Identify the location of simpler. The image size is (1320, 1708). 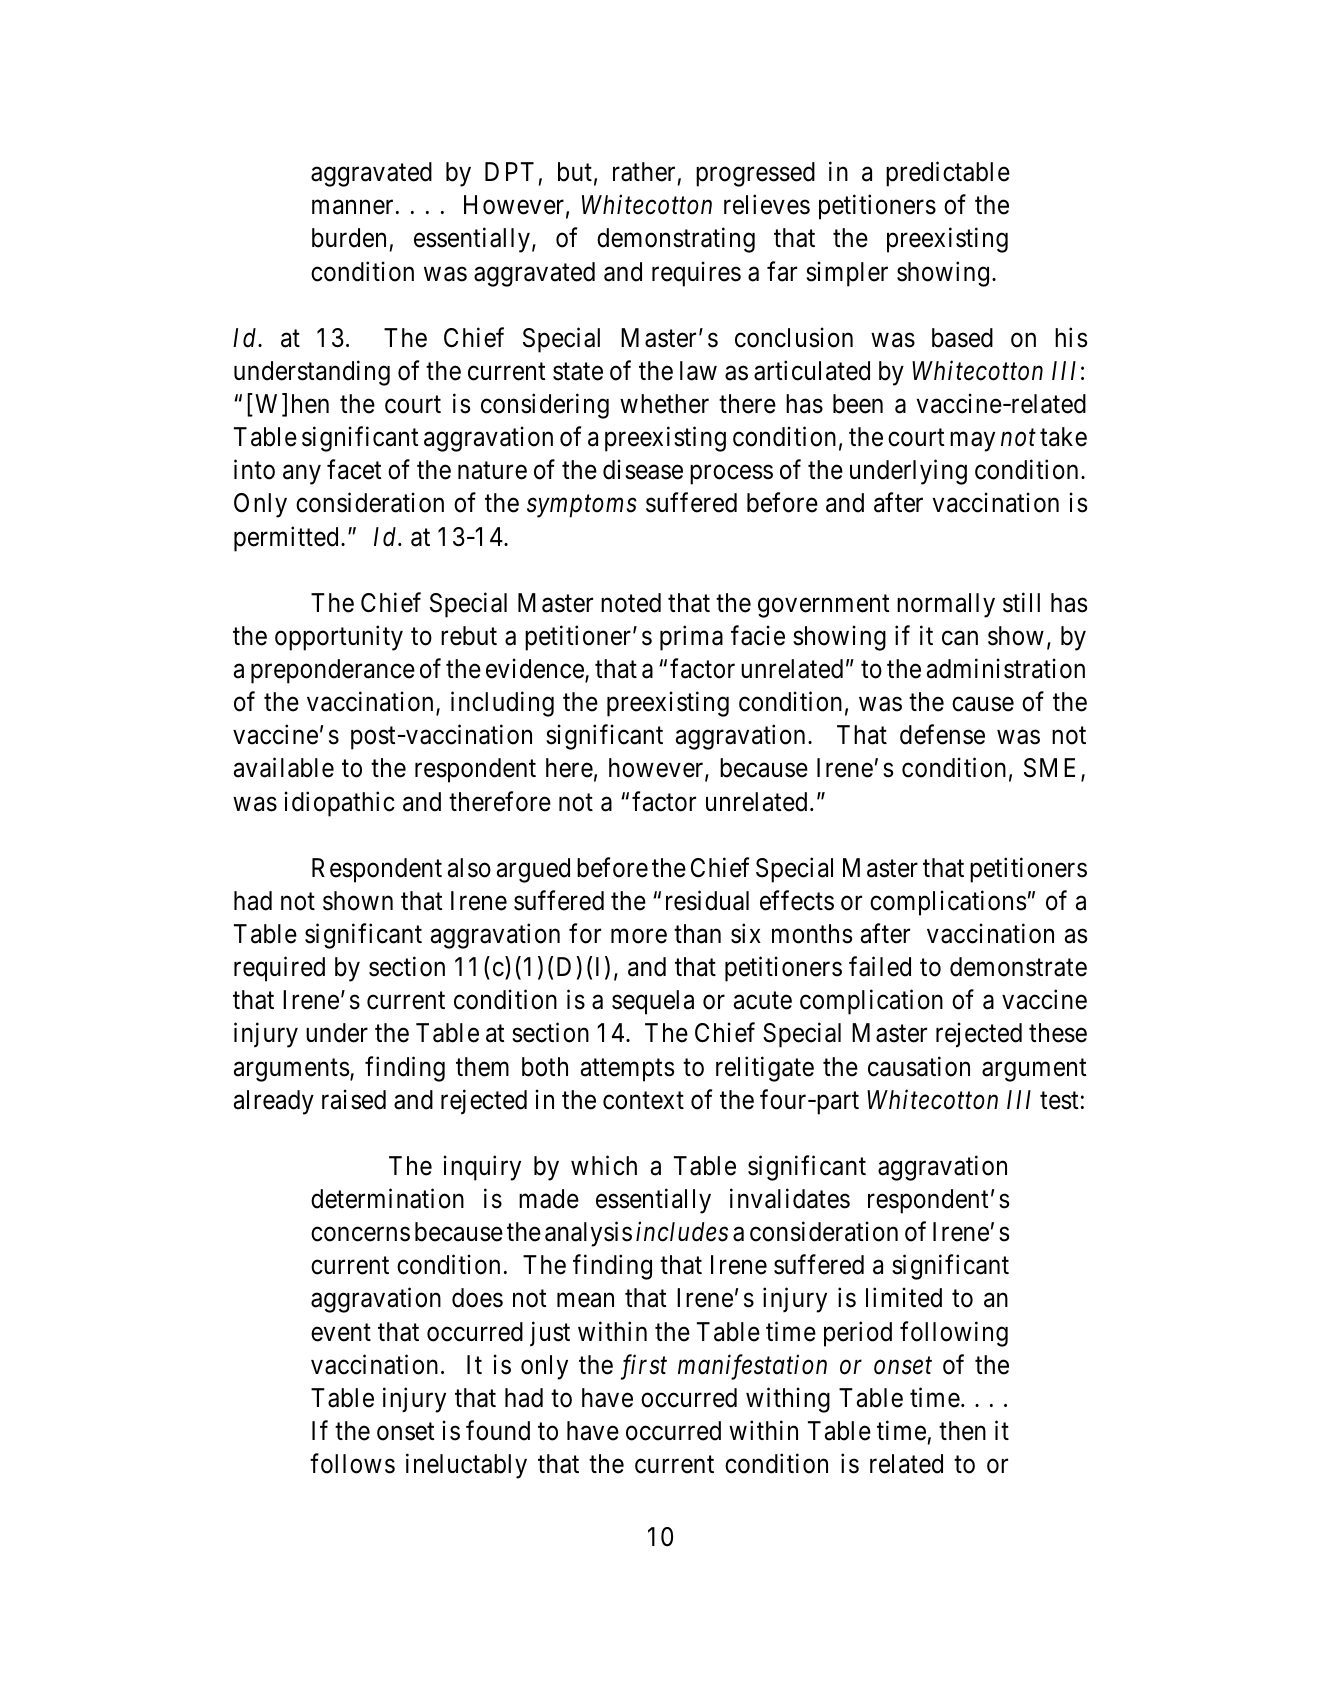
(847, 274).
